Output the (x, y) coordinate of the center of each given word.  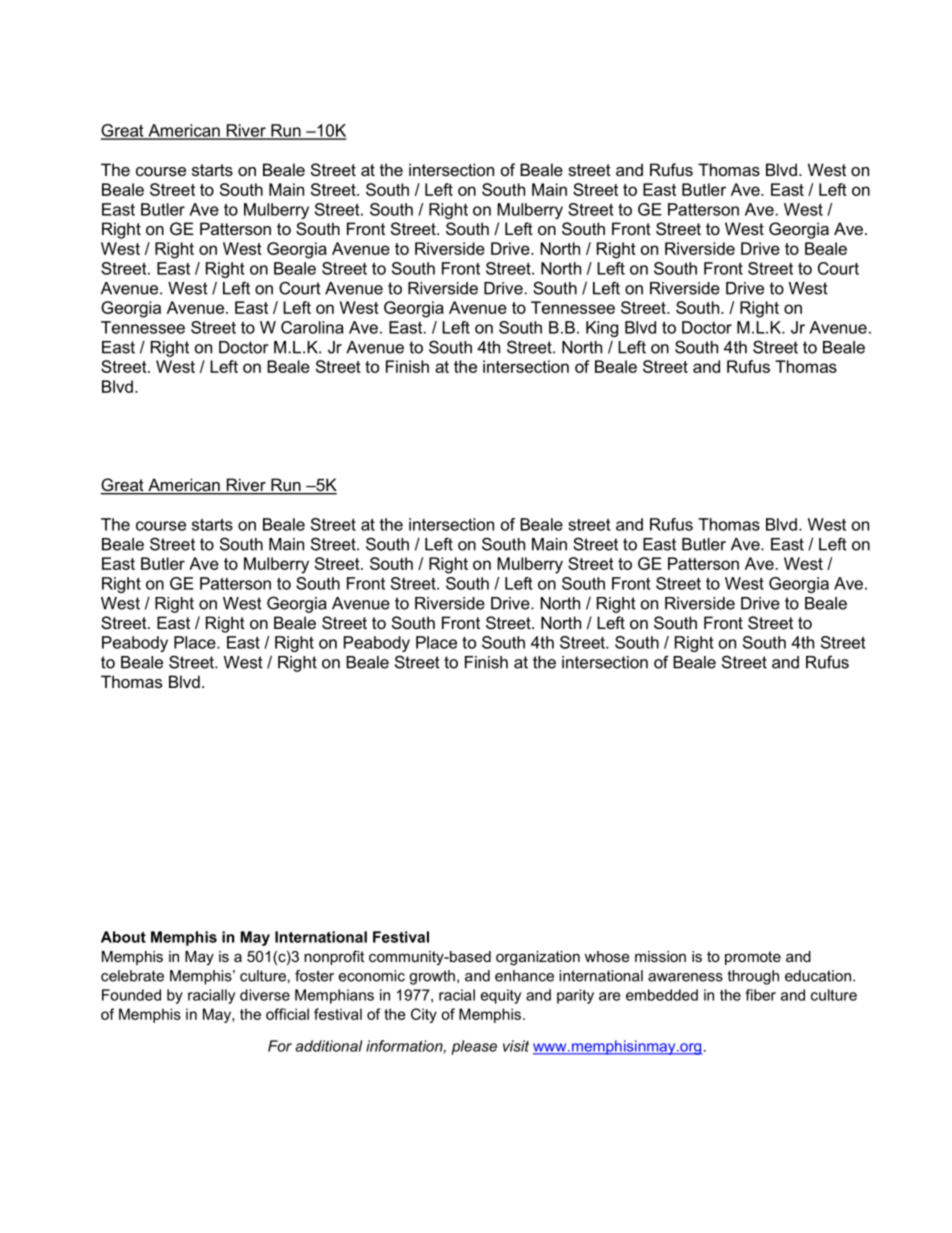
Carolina (312, 327)
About (123, 937)
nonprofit (334, 957)
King (602, 329)
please (474, 1047)
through (753, 977)
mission (660, 956)
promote (753, 958)
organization (538, 958)
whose (607, 956)
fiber (761, 995)
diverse (265, 995)
